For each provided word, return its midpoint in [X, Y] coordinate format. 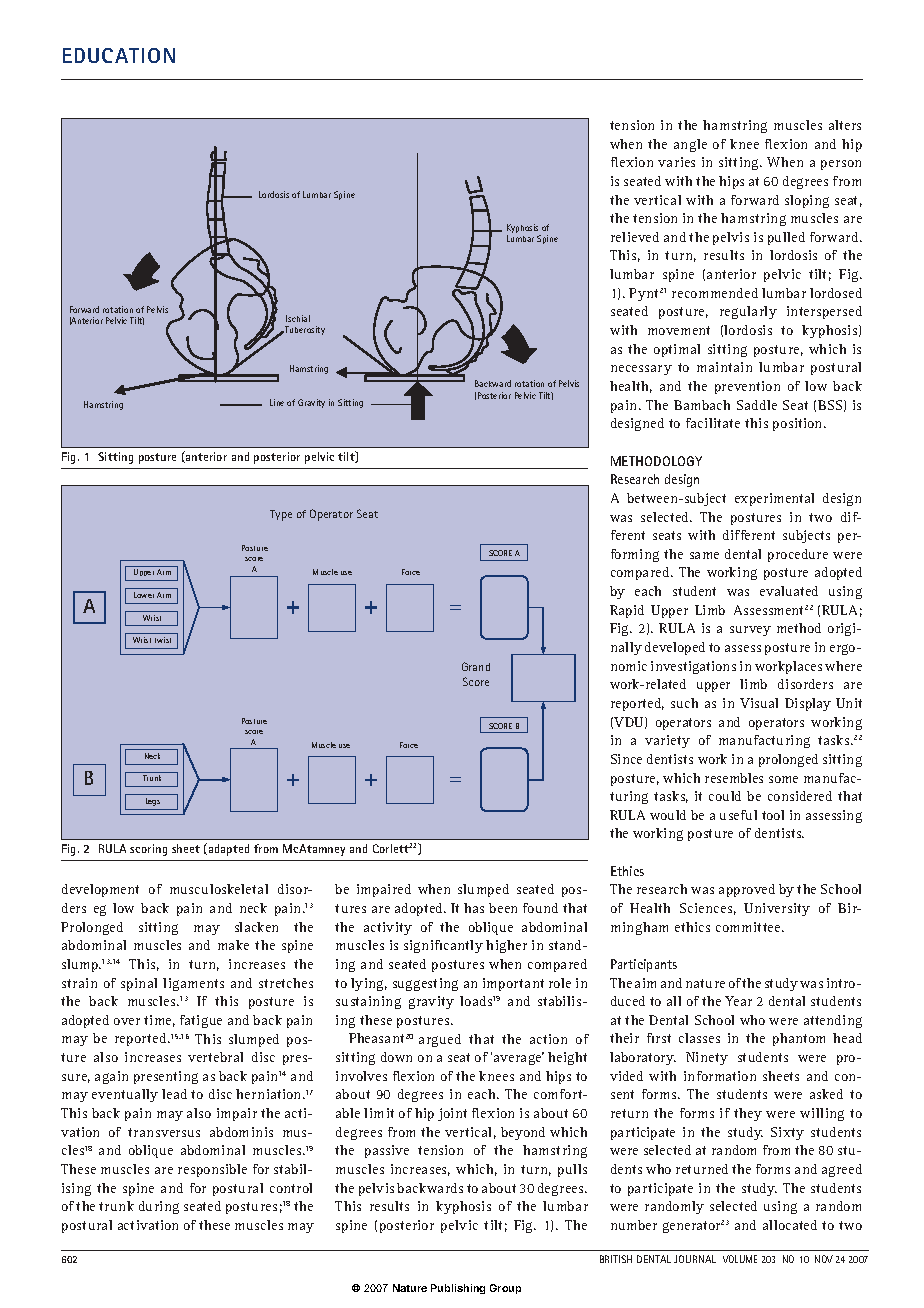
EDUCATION [119, 55]
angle [690, 145]
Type [281, 515]
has [474, 908]
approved [747, 890]
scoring [148, 850]
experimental [774, 499]
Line [277, 402]
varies [676, 162]
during [159, 1207]
